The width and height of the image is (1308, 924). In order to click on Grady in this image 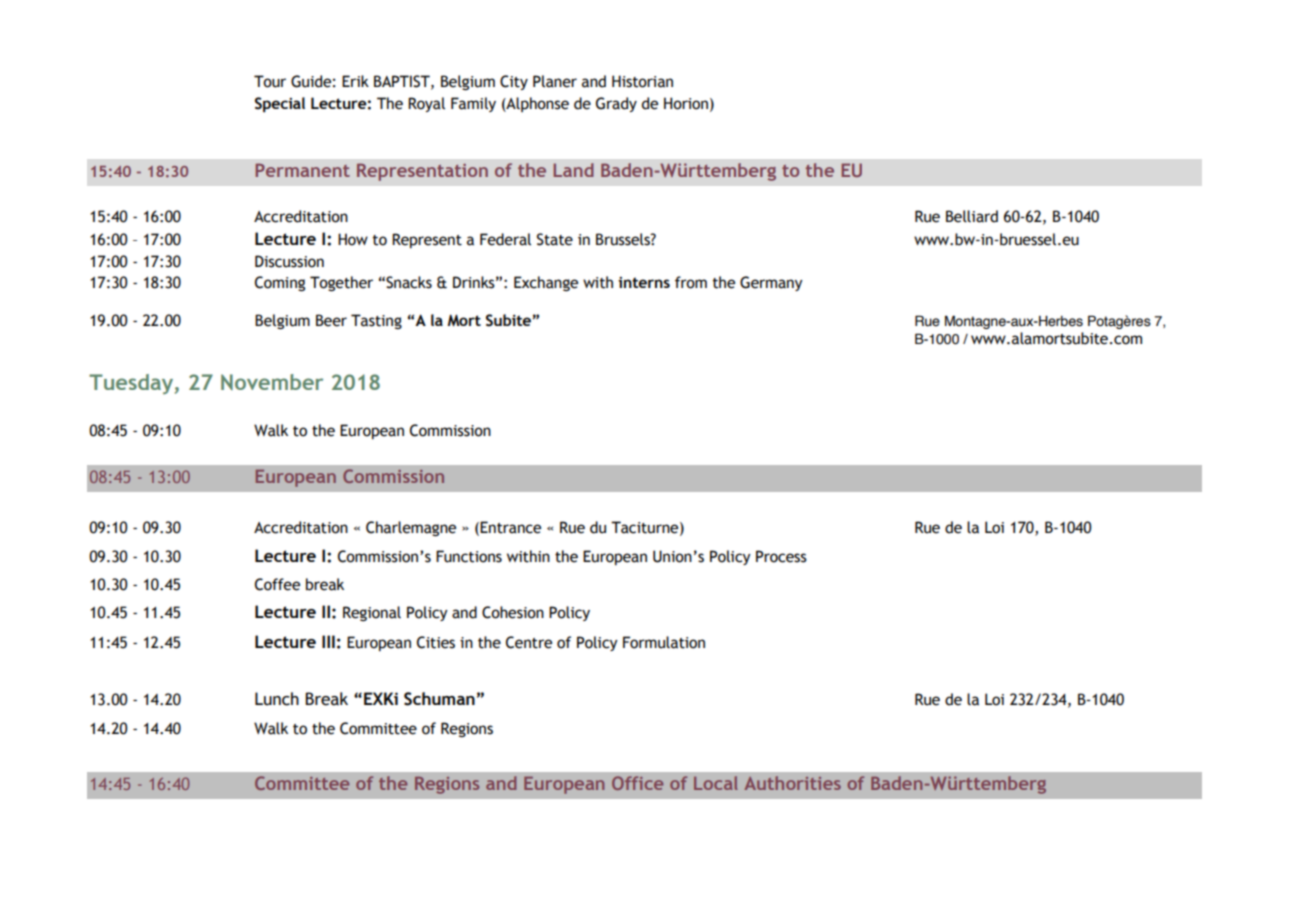, I will do `click(616, 104)`.
